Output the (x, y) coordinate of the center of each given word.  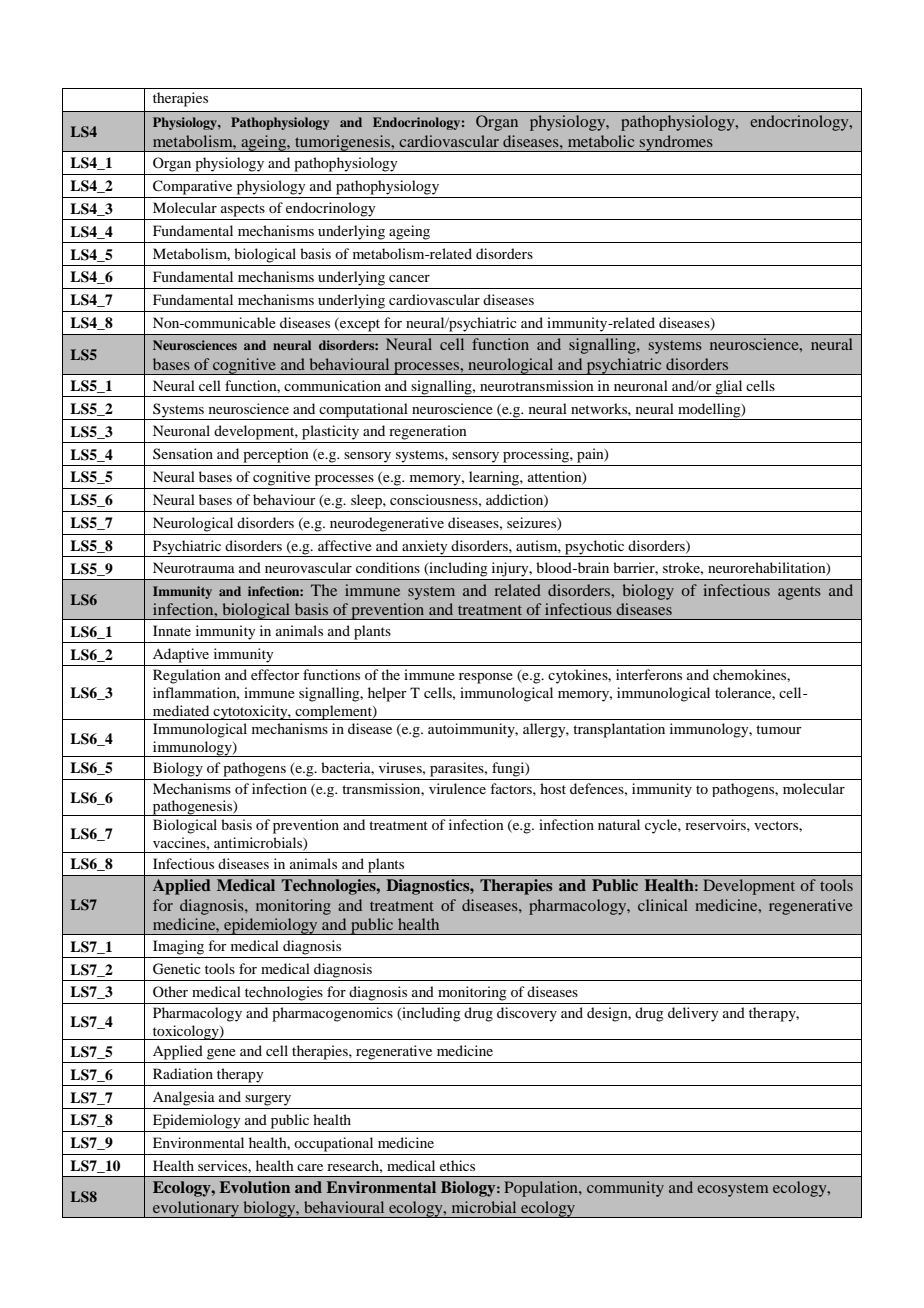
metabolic (601, 141)
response (486, 678)
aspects (243, 210)
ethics (457, 1165)
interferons (649, 674)
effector (275, 674)
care (310, 1167)
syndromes (676, 143)
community (625, 1189)
